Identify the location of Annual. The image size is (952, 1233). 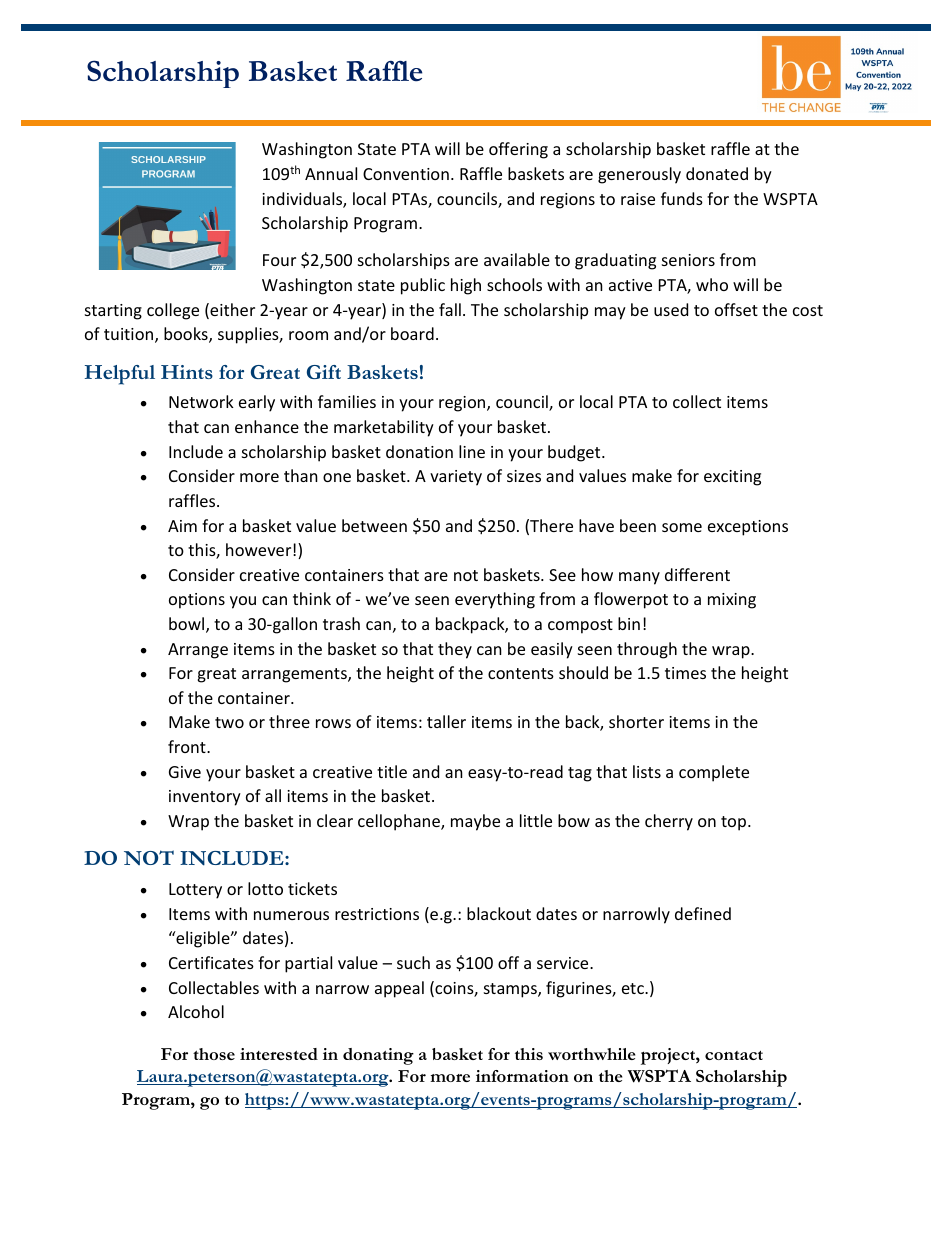
(331, 173).
